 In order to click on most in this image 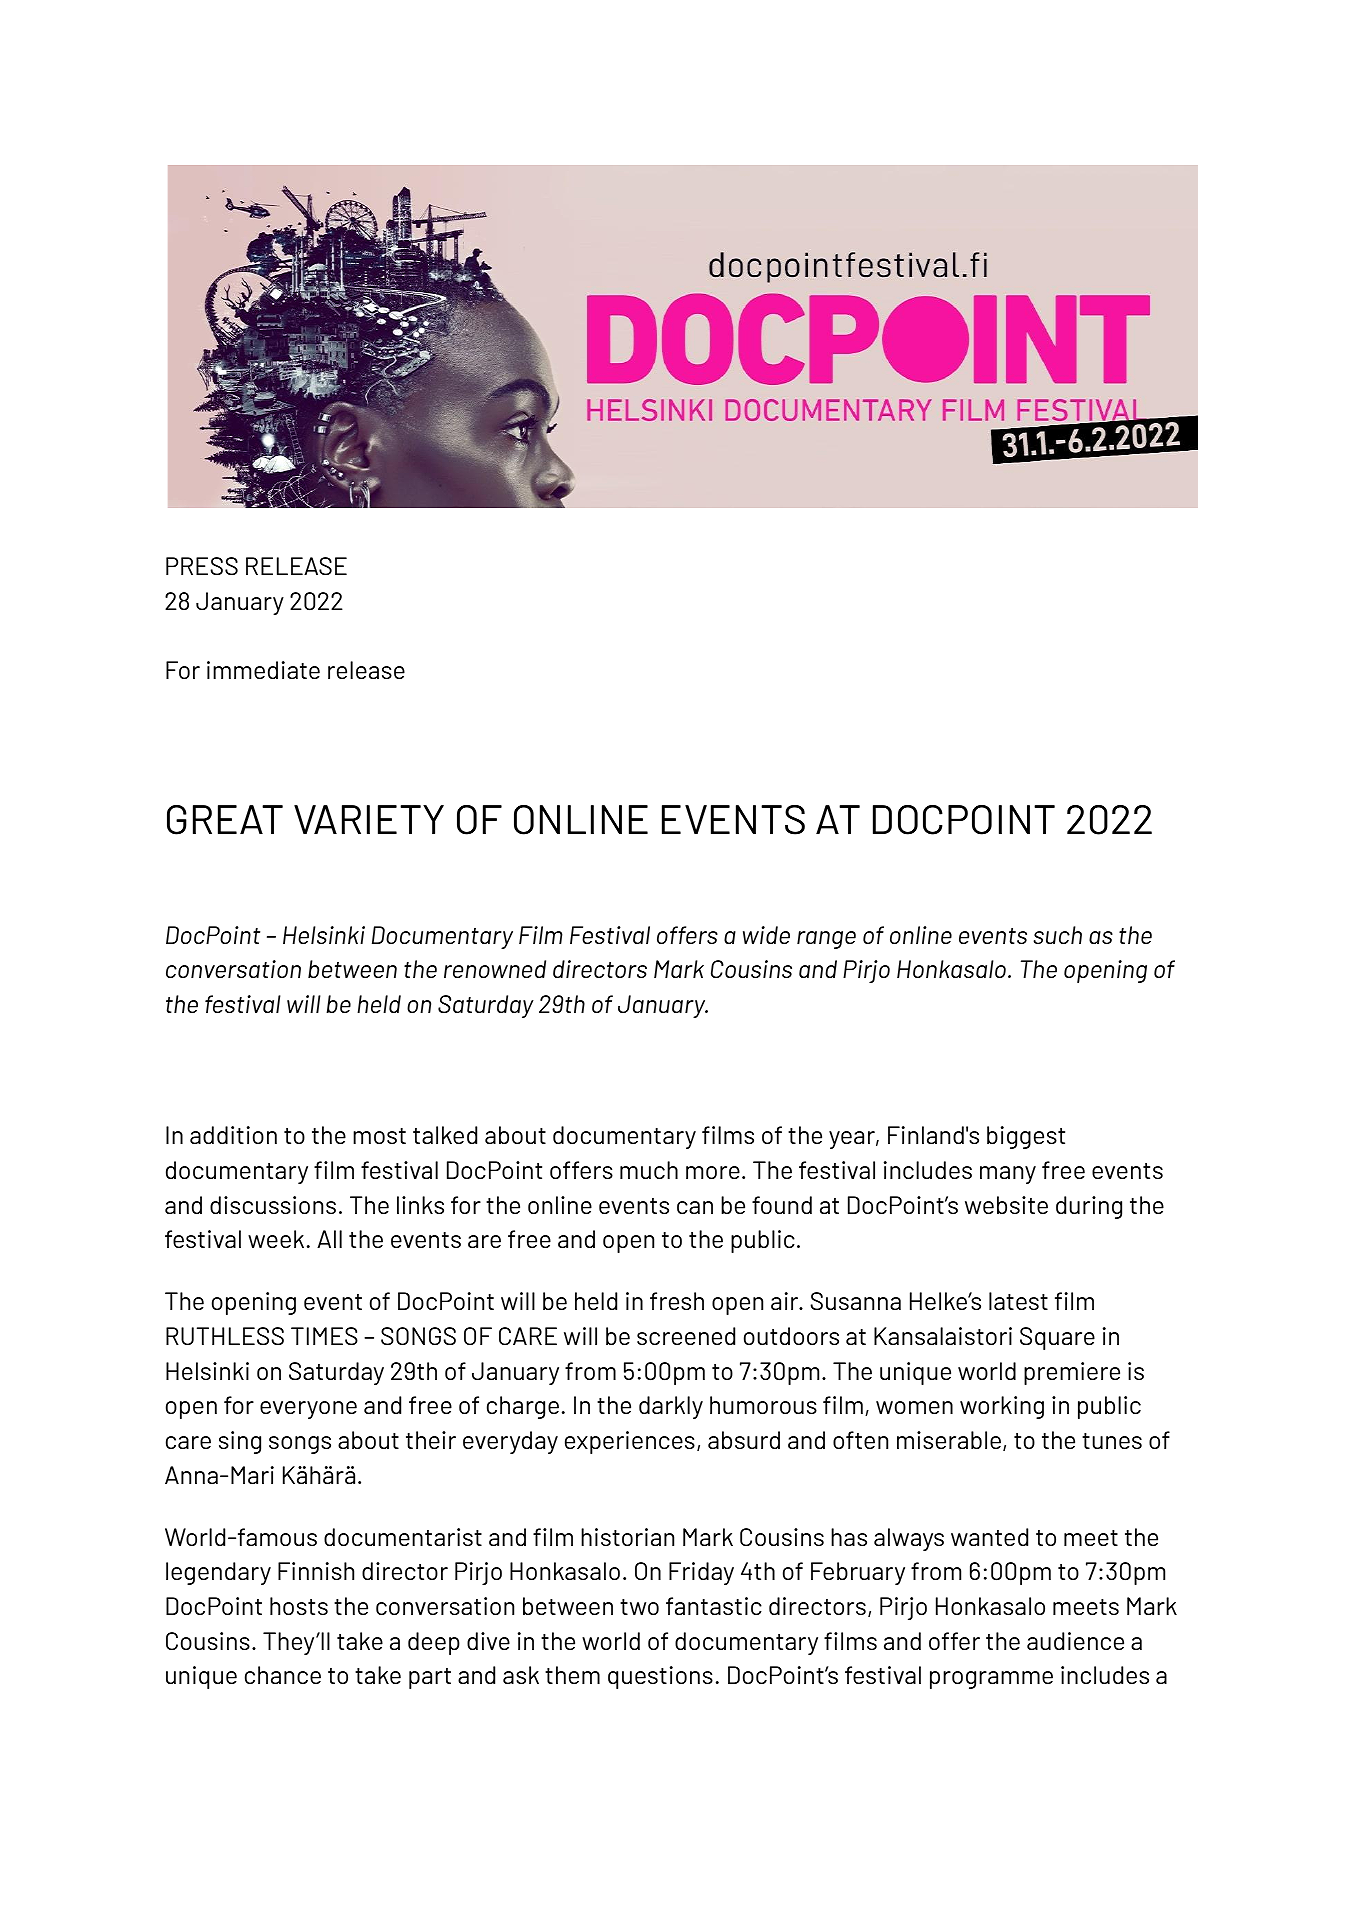, I will do `click(379, 1136)`.
